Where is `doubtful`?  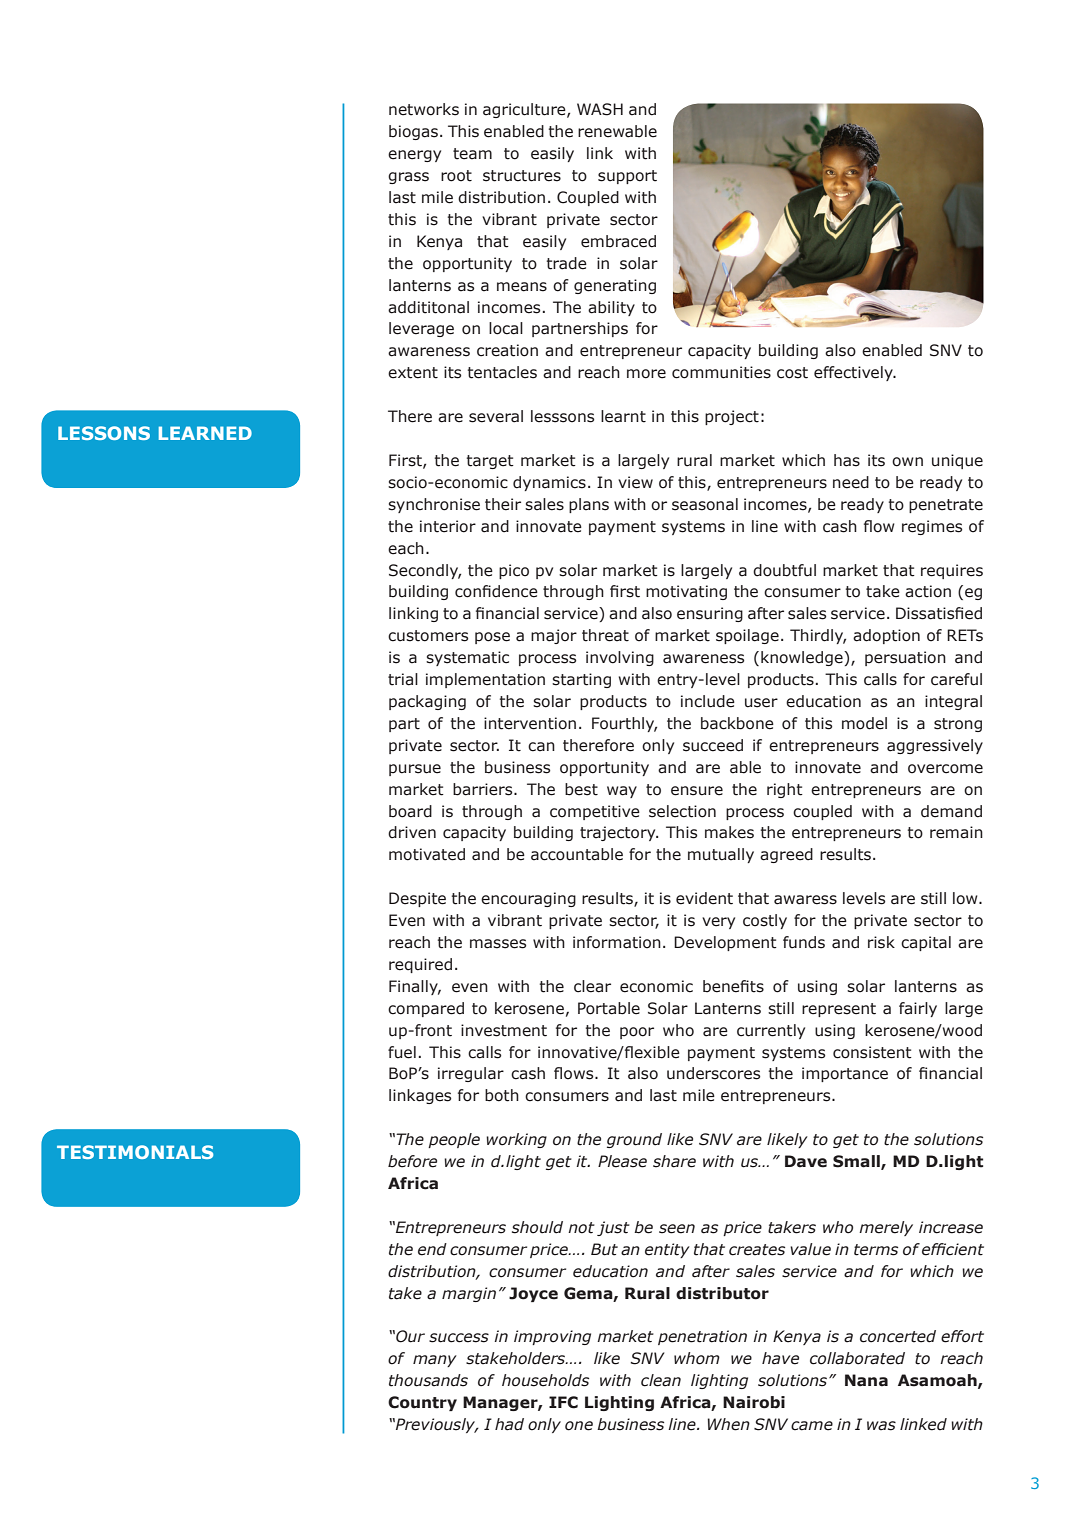
doubtful is located at coordinates (784, 570).
